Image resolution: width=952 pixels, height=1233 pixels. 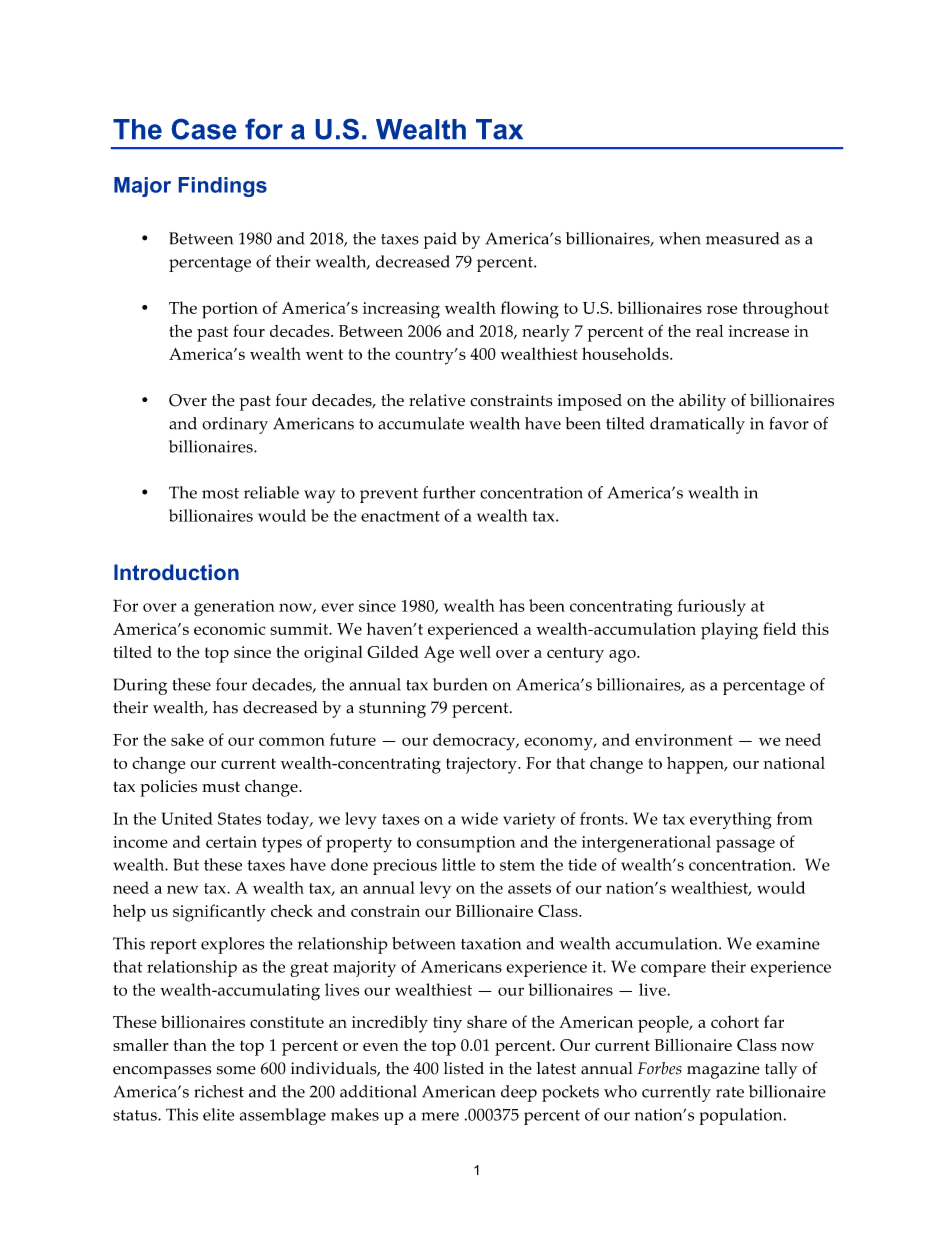 I want to click on measured, so click(x=742, y=238).
